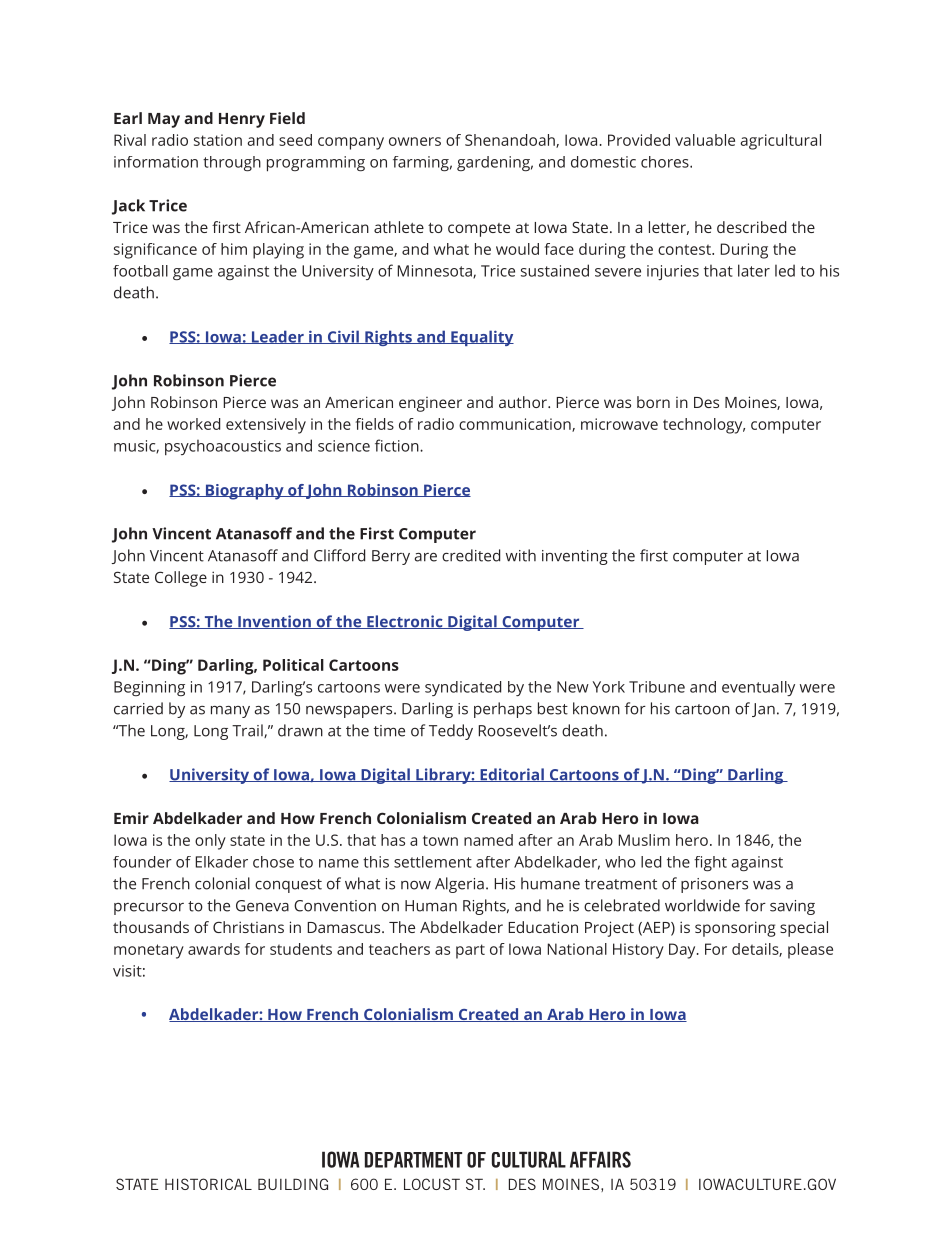 The image size is (952, 1233). What do you see at coordinates (208, 1184) in the screenshot?
I see `HISTORICAL` at bounding box center [208, 1184].
